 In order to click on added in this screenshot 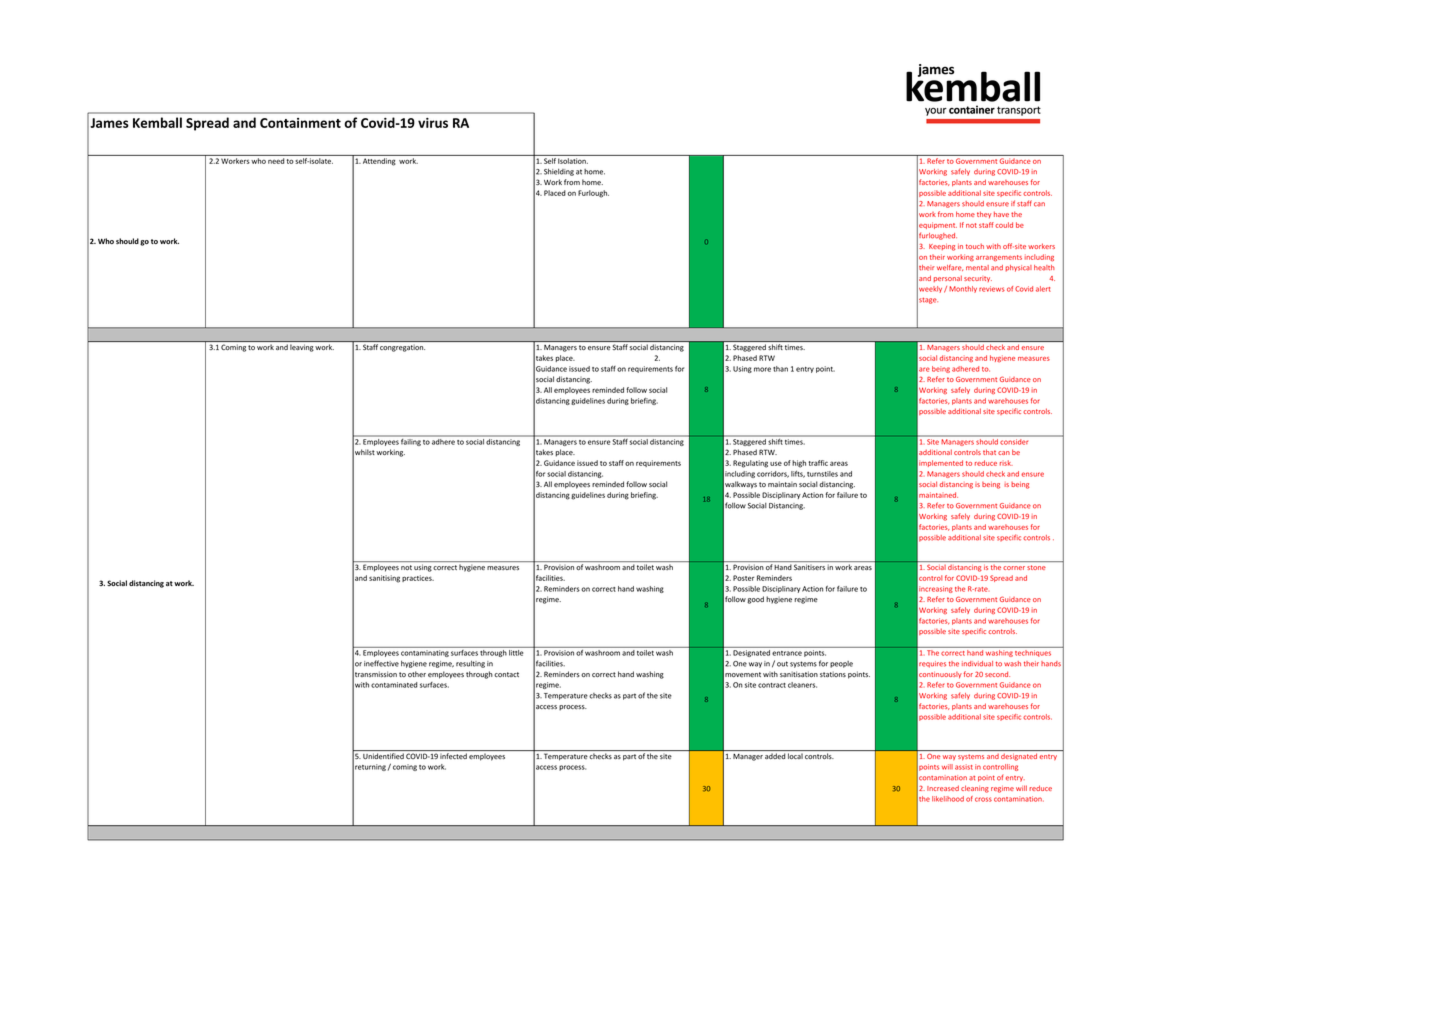, I will do `click(775, 756)`.
